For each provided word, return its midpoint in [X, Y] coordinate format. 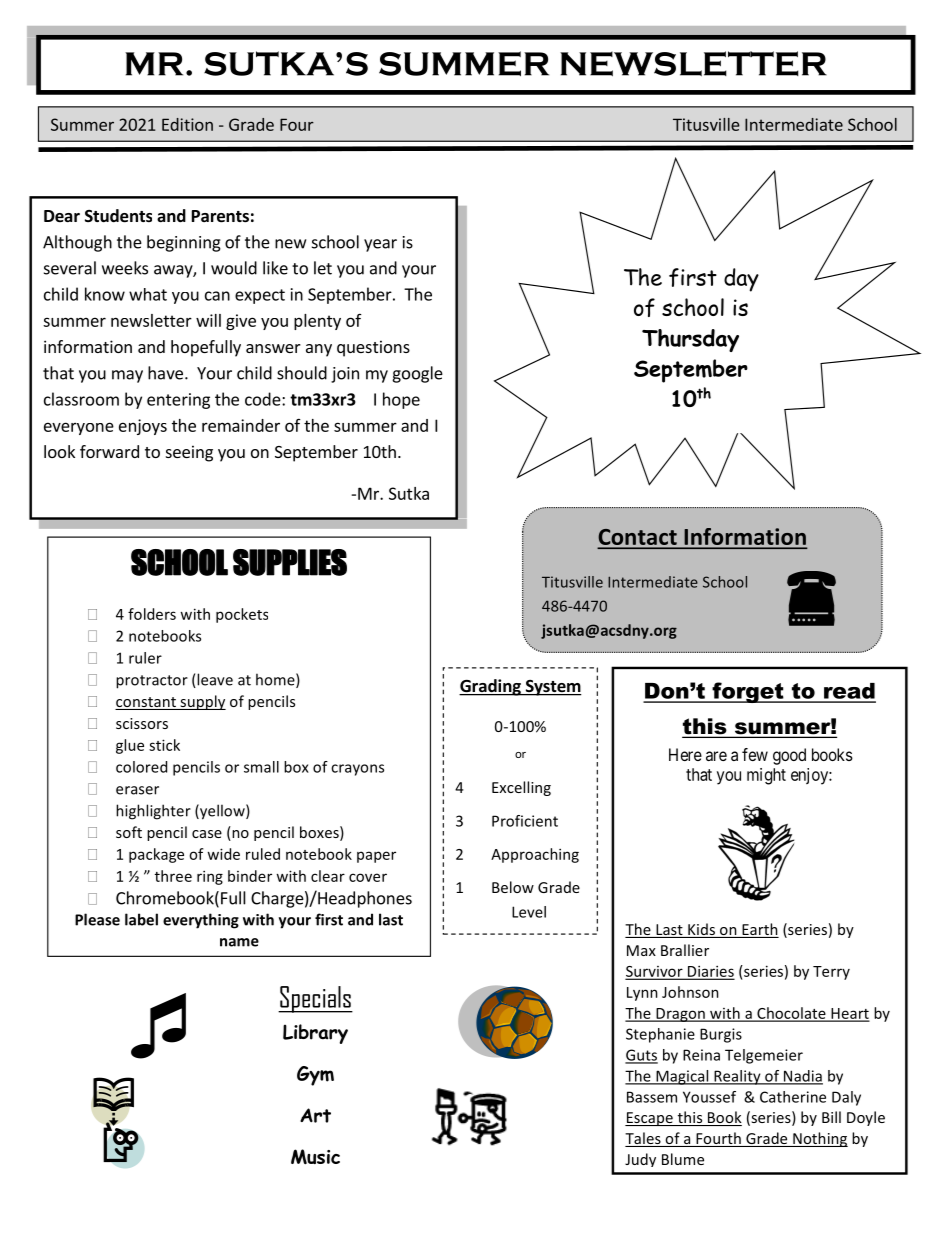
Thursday [690, 340]
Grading [491, 687]
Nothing [819, 1139]
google [417, 374]
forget [748, 692]
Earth [759, 930]
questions [373, 348]
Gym [315, 1076]
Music [315, 1157]
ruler [145, 658]
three [173, 876]
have [167, 373]
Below [513, 887]
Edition [187, 124]
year [380, 245]
